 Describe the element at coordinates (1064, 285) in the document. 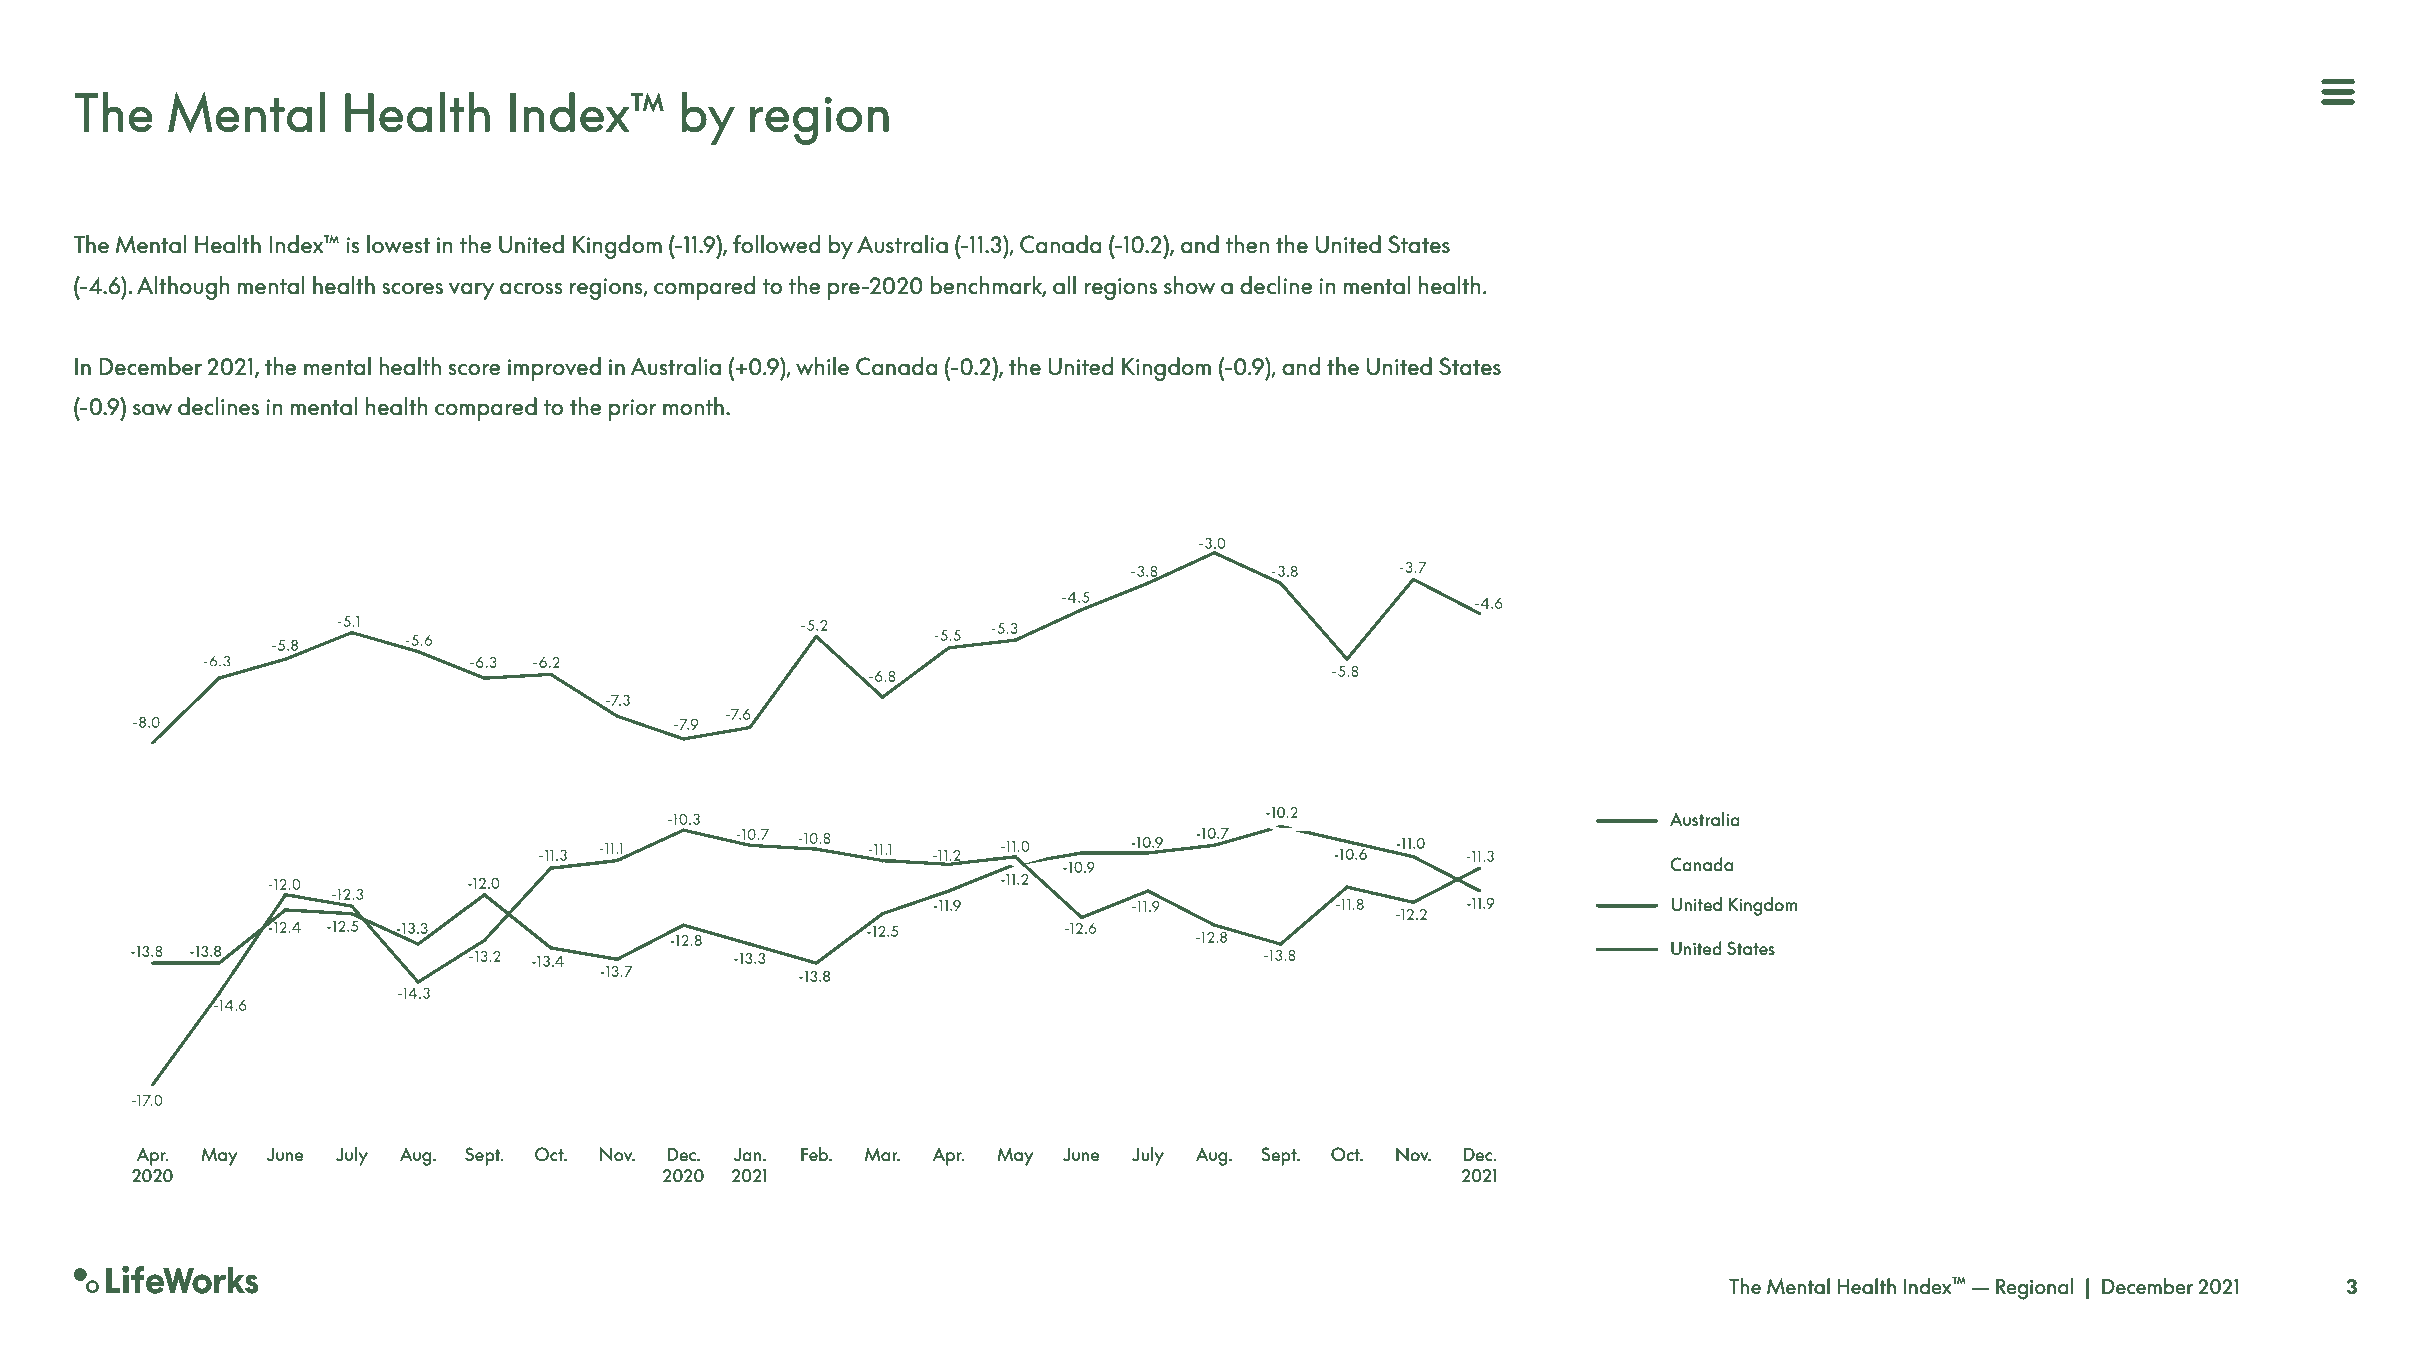

I see `all` at that location.
